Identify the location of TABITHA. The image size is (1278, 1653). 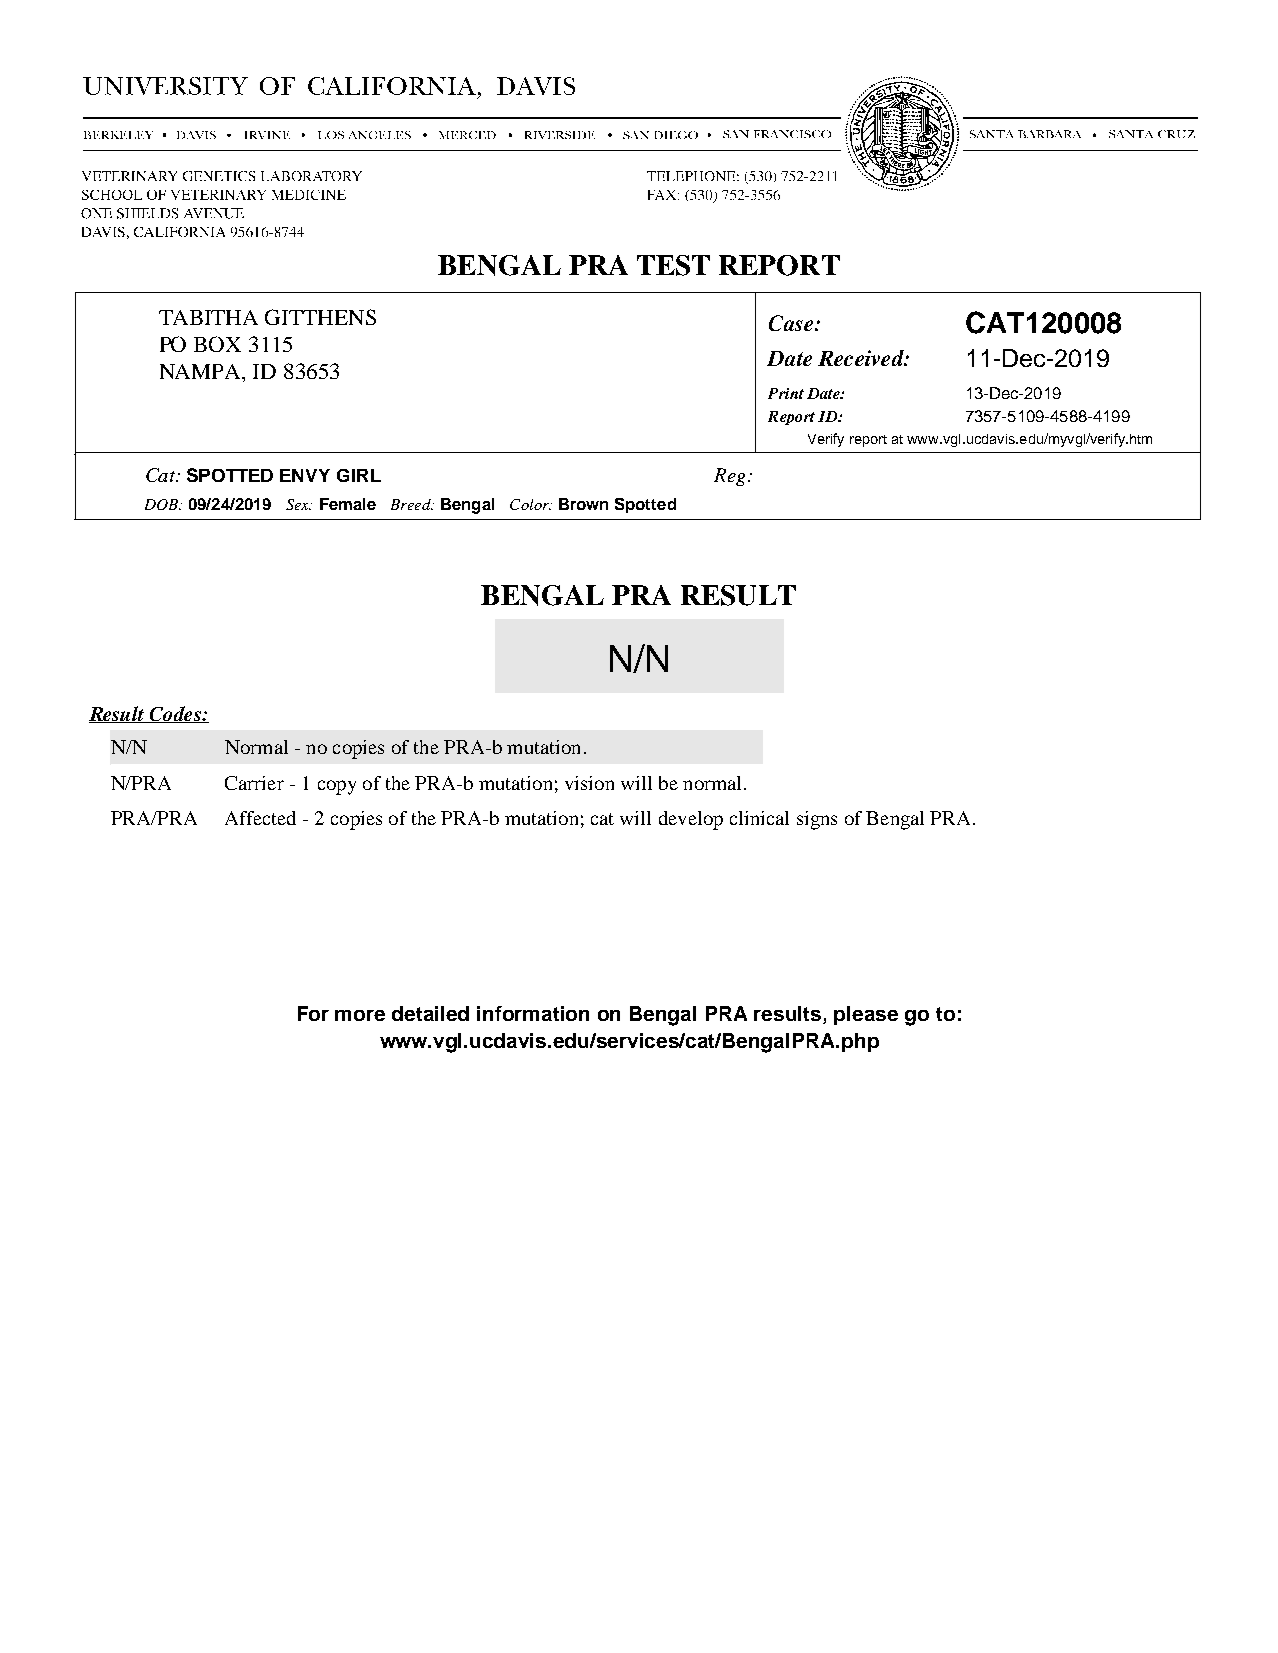
(208, 317).
